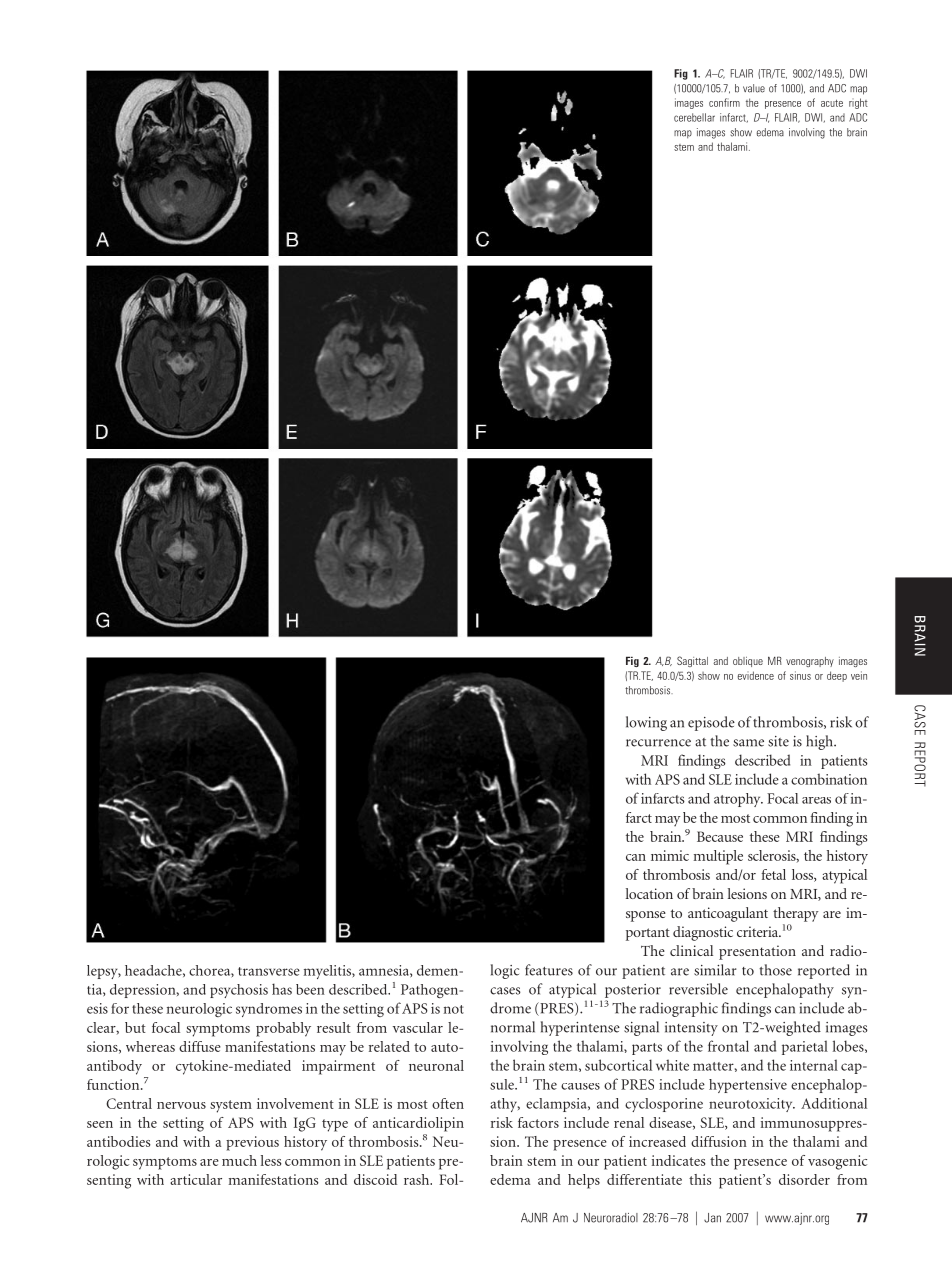  I want to click on transverse, so click(269, 971).
